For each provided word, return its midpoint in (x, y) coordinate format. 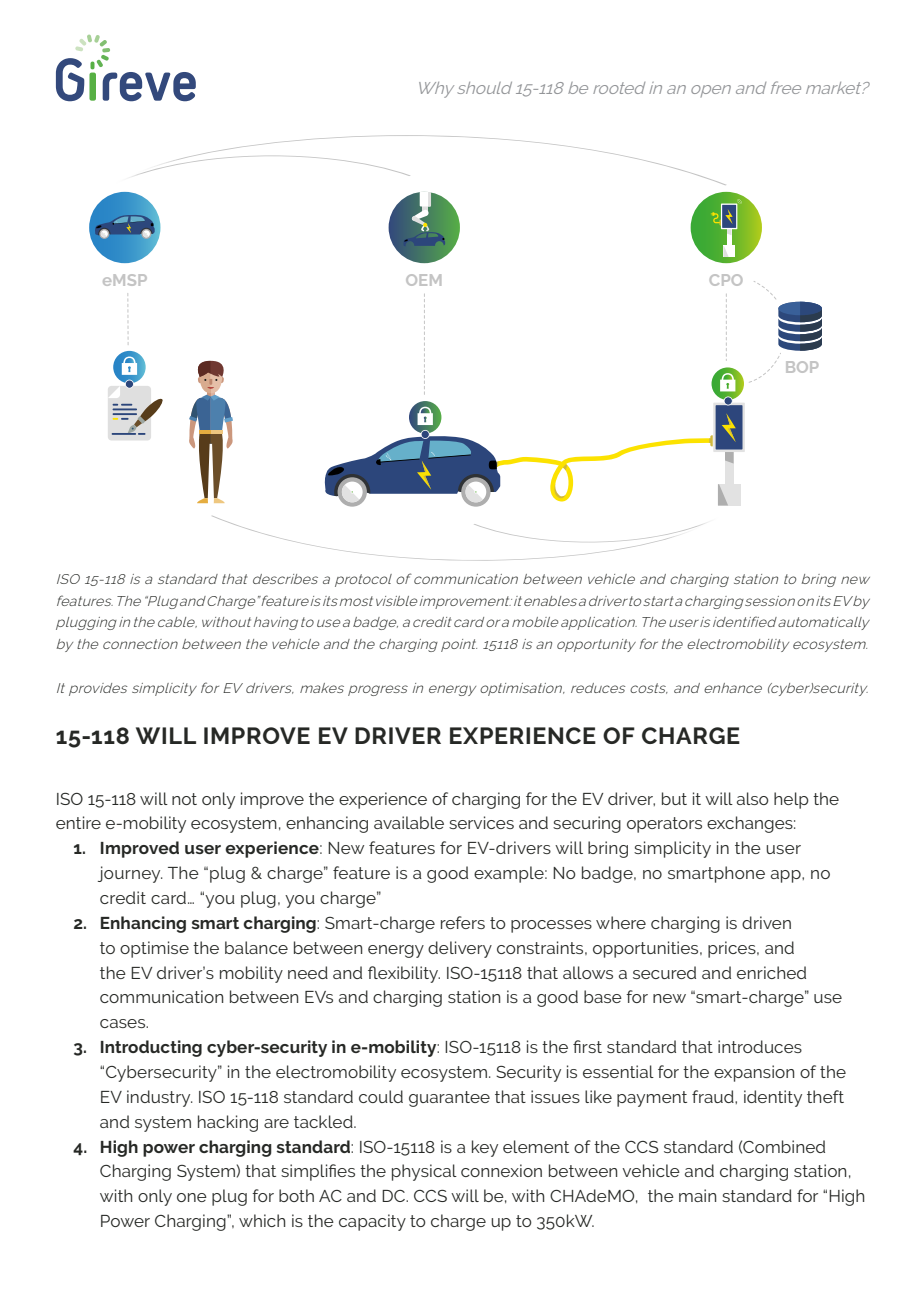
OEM (423, 280)
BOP (802, 367)
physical (424, 1172)
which (262, 1220)
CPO (726, 280)
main (697, 1195)
